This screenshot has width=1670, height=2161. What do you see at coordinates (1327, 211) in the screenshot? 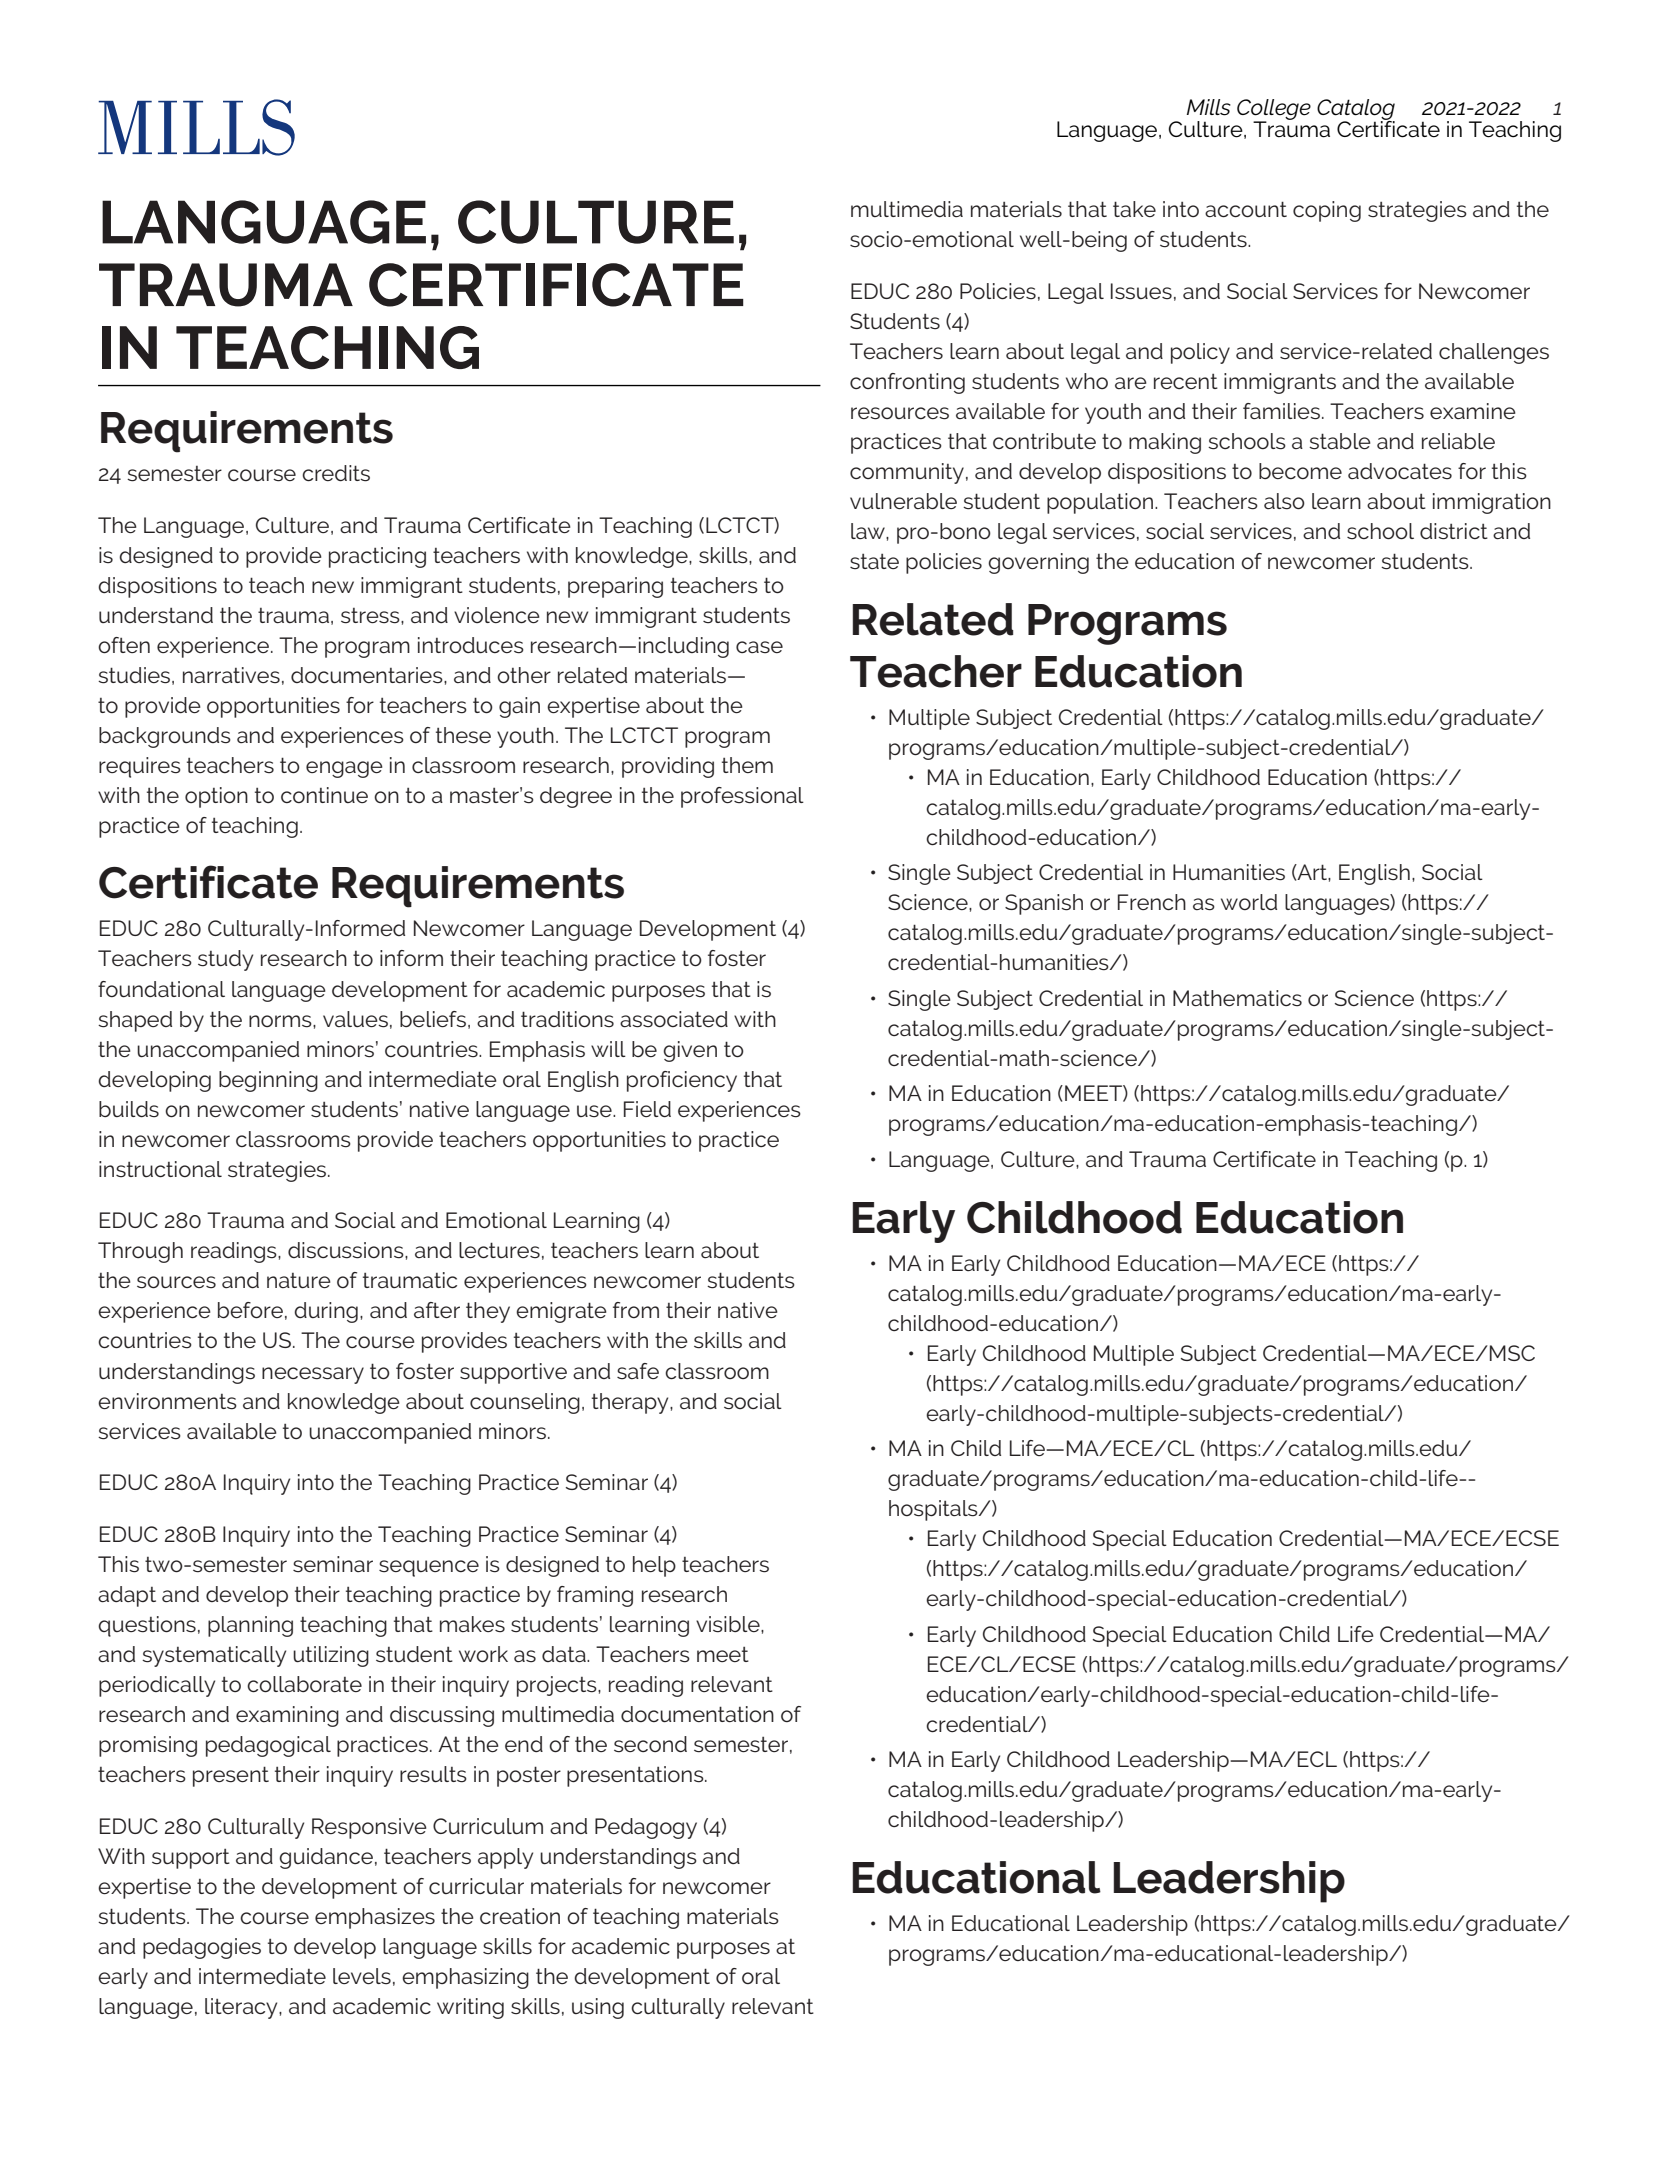
I see `coping` at bounding box center [1327, 211].
